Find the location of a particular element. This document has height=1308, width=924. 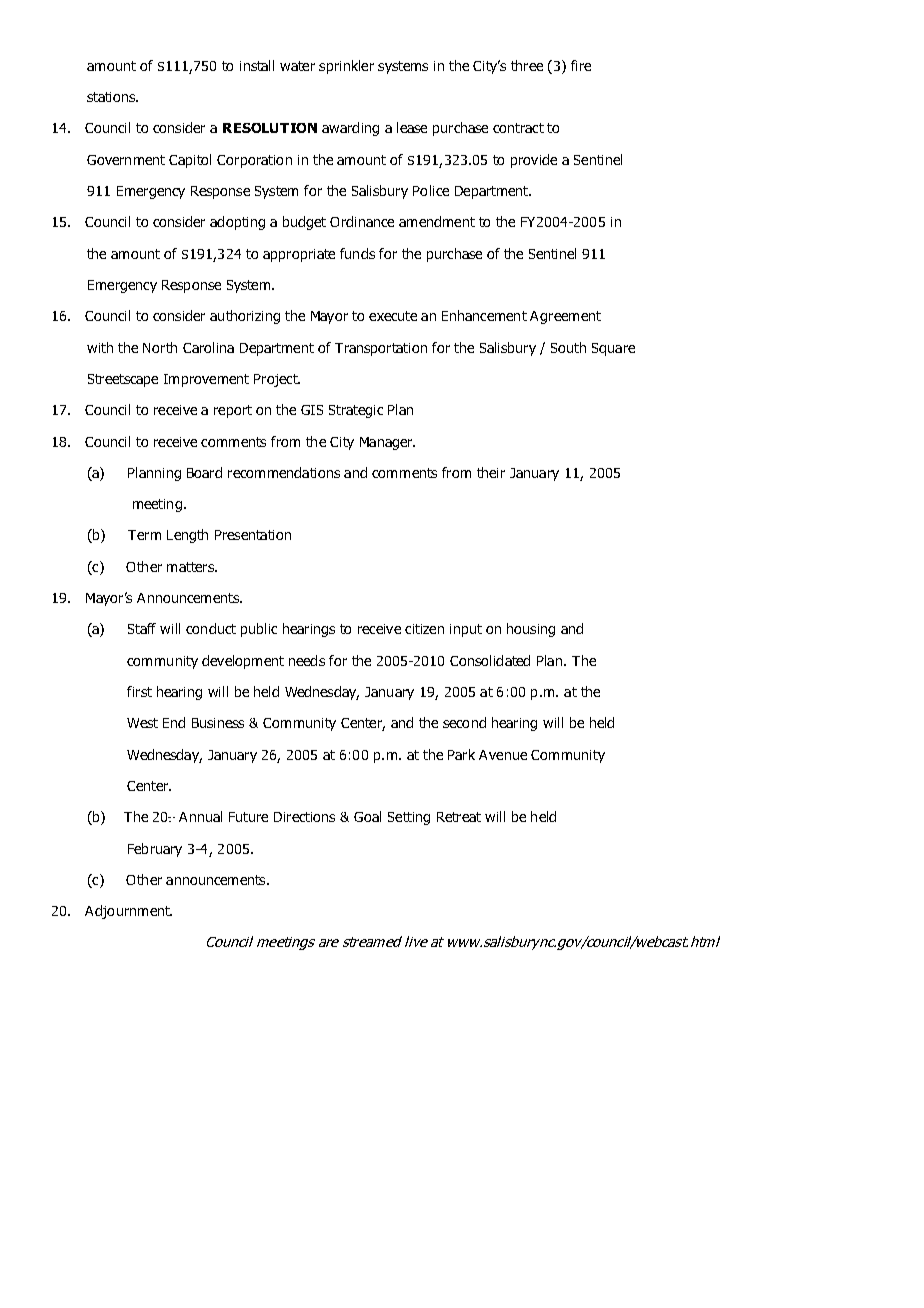

their is located at coordinates (491, 472).
